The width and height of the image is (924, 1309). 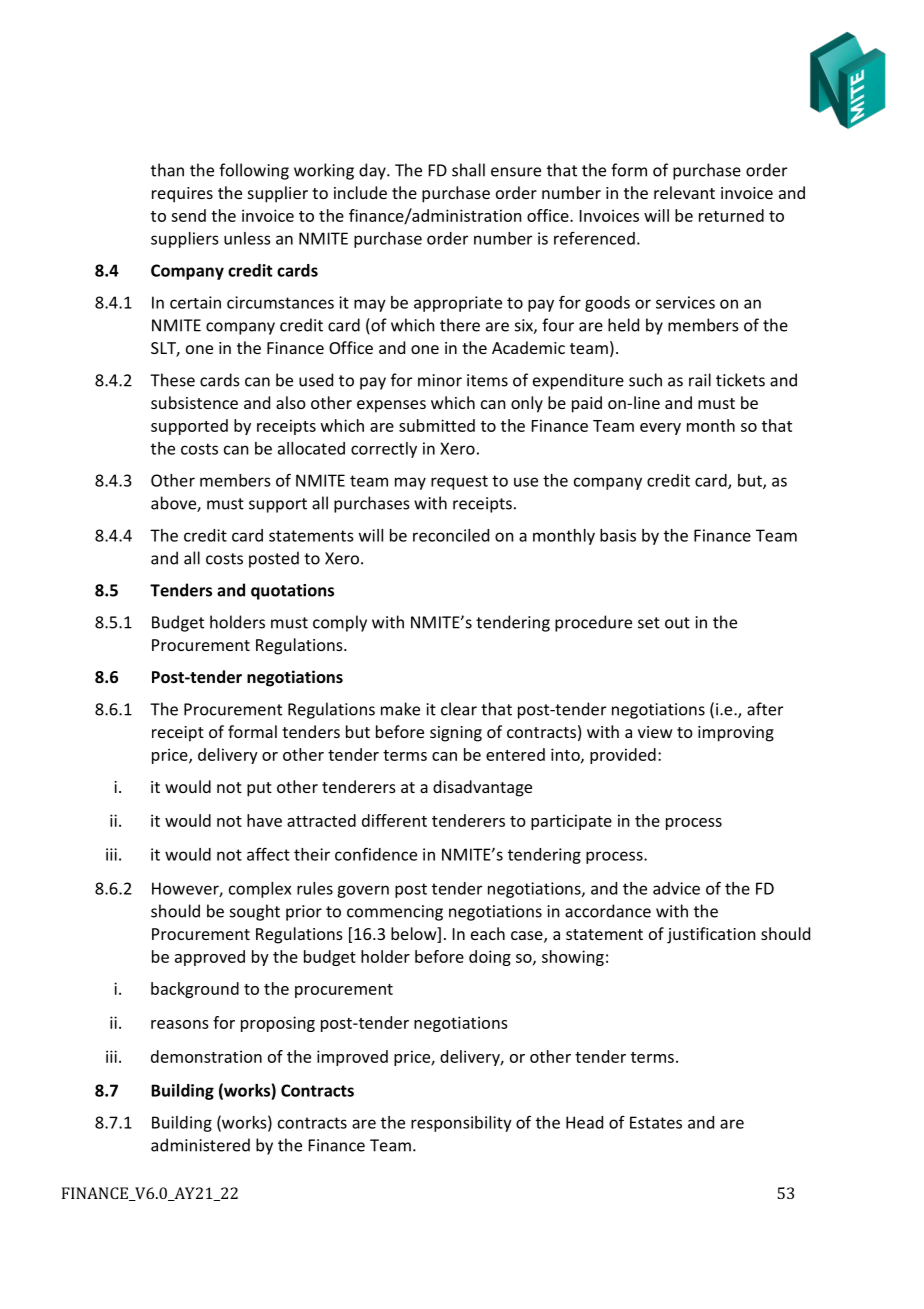 I want to click on out, so click(x=677, y=623).
